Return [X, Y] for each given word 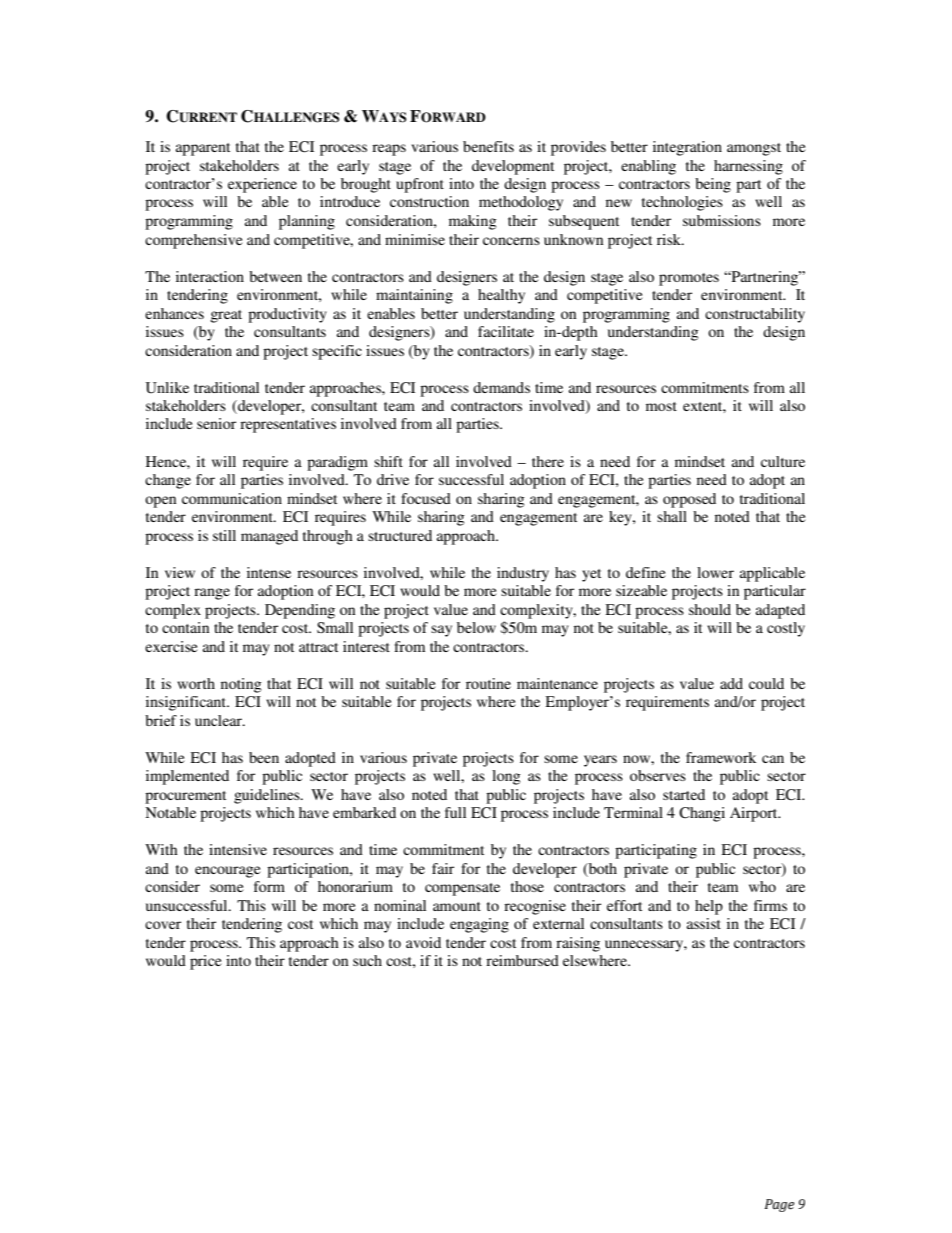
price [205, 962]
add [731, 683]
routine [488, 683]
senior [216, 423]
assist [704, 923]
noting [241, 685]
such [367, 960]
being [713, 185]
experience [262, 185]
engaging [479, 925]
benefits [488, 146]
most [661, 406]
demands [501, 387]
